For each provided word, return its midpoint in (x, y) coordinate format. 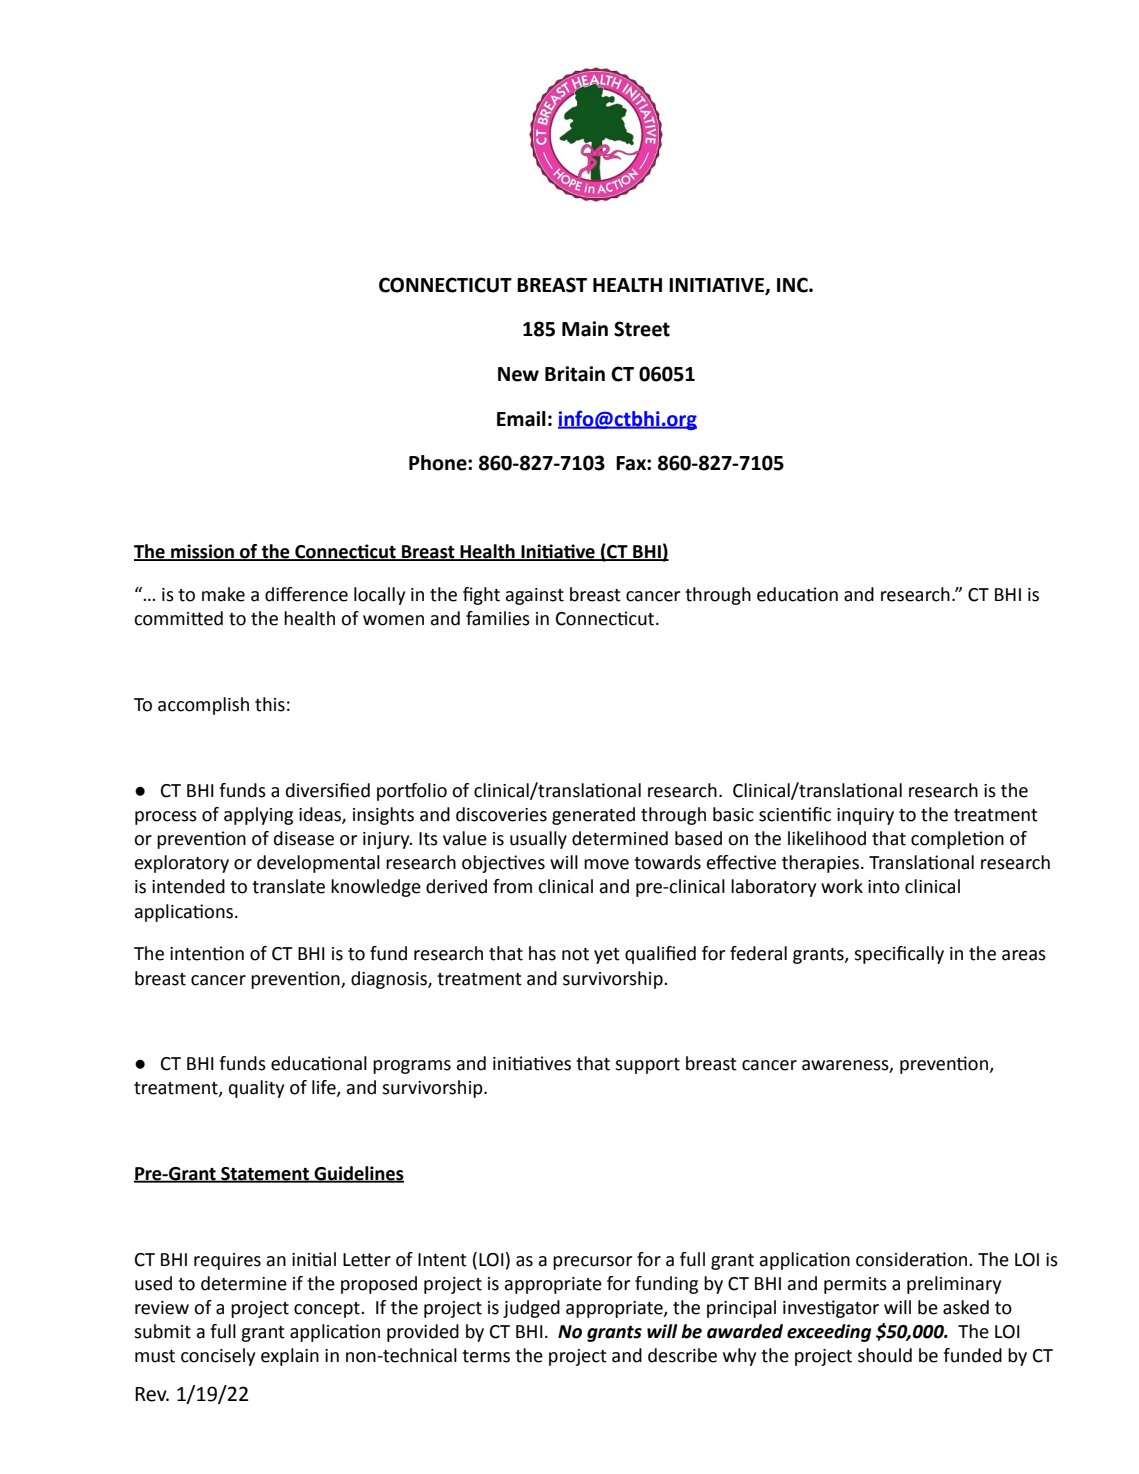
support (647, 1066)
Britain (575, 374)
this (270, 704)
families (498, 618)
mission (202, 552)
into (884, 887)
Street (642, 329)
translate (288, 886)
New (518, 374)
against (535, 596)
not (575, 954)
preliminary (954, 1285)
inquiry (865, 816)
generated (593, 816)
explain (290, 1357)
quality (256, 1089)
